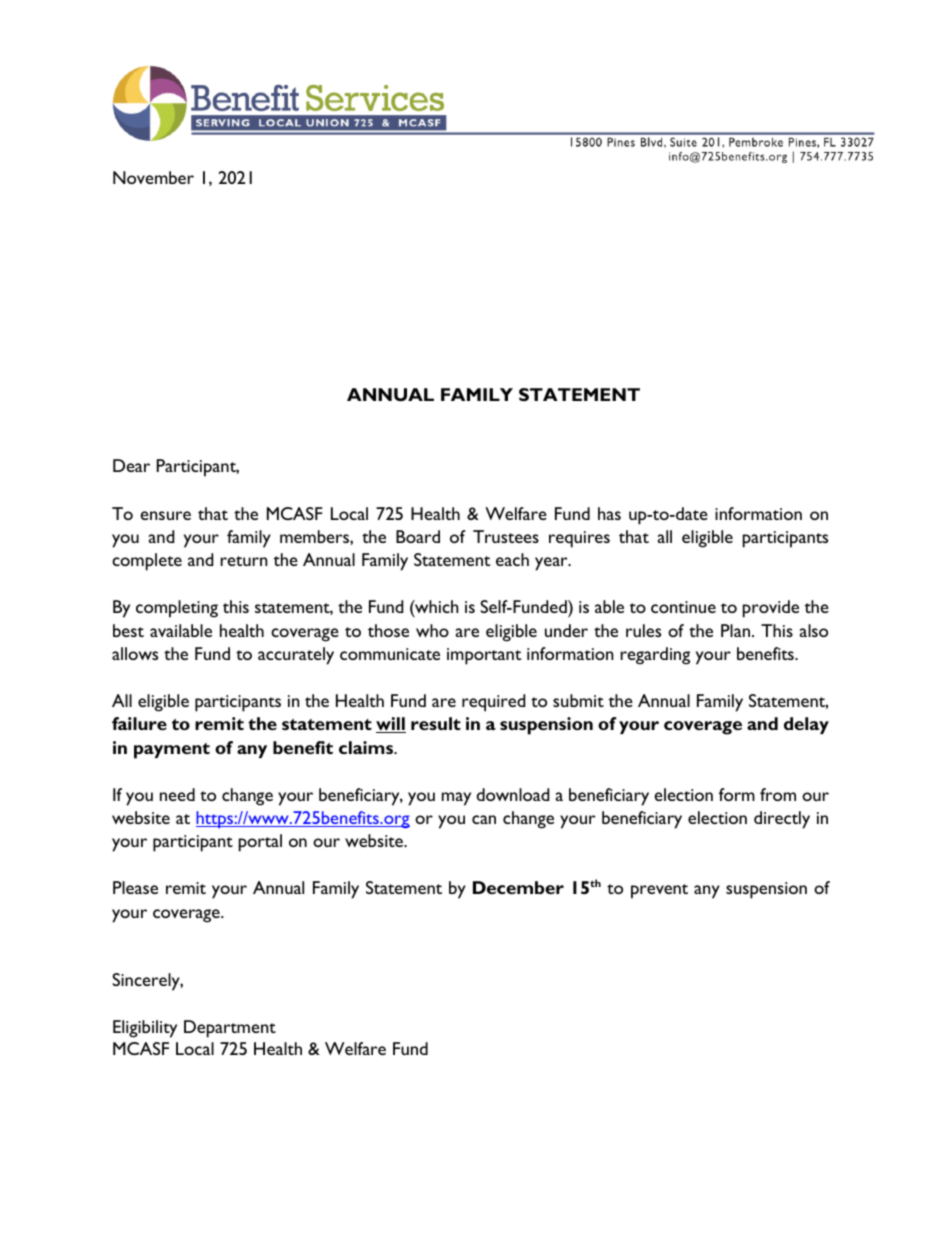  Describe the element at coordinates (432, 630) in the screenshot. I see `who` at that location.
